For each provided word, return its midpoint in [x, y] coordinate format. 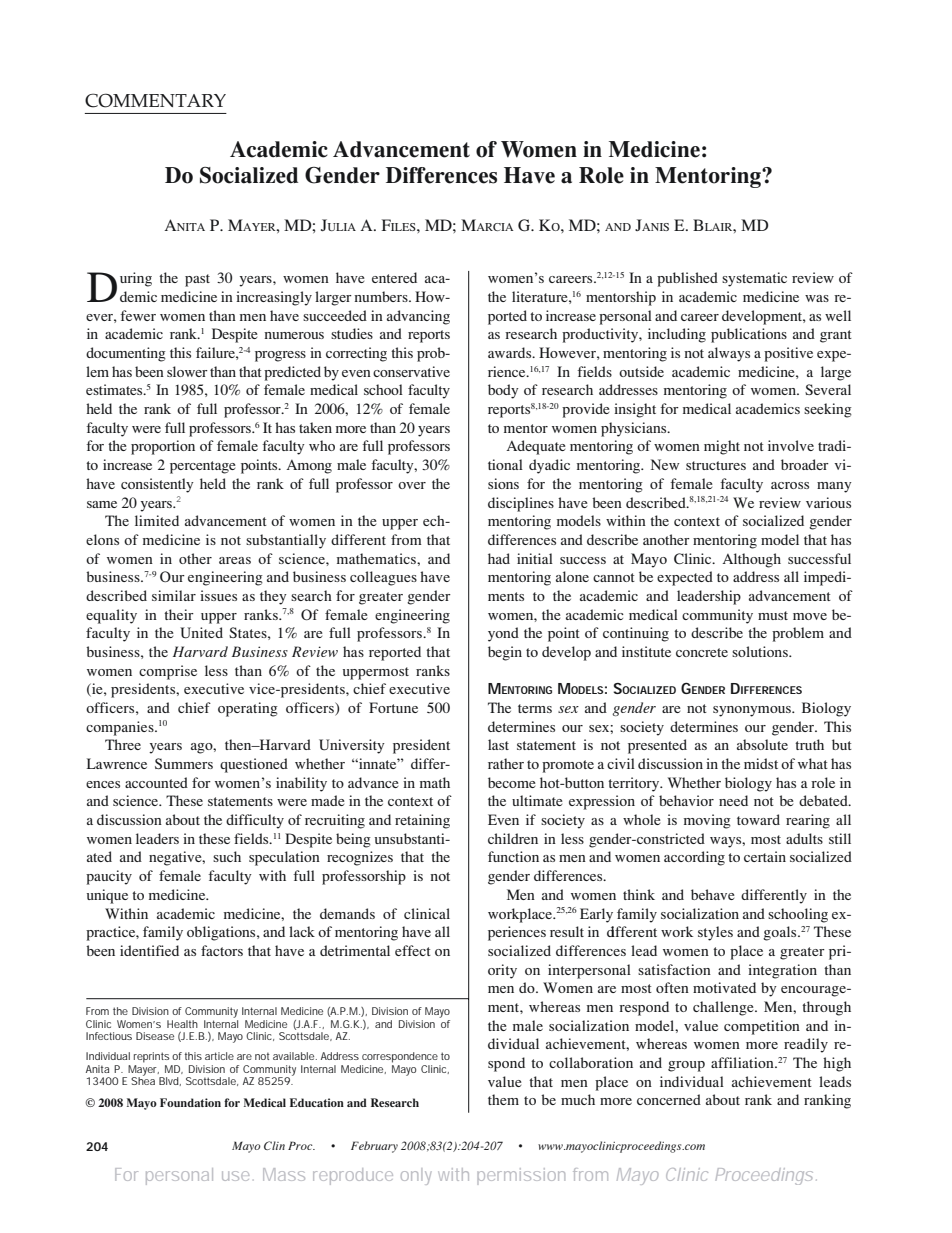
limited [157, 520]
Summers [184, 763]
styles [715, 933]
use [235, 1176]
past [197, 280]
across [790, 485]
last [498, 744]
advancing [418, 317]
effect [413, 950]
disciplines [521, 504]
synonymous [753, 711]
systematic [754, 279]
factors [222, 950]
